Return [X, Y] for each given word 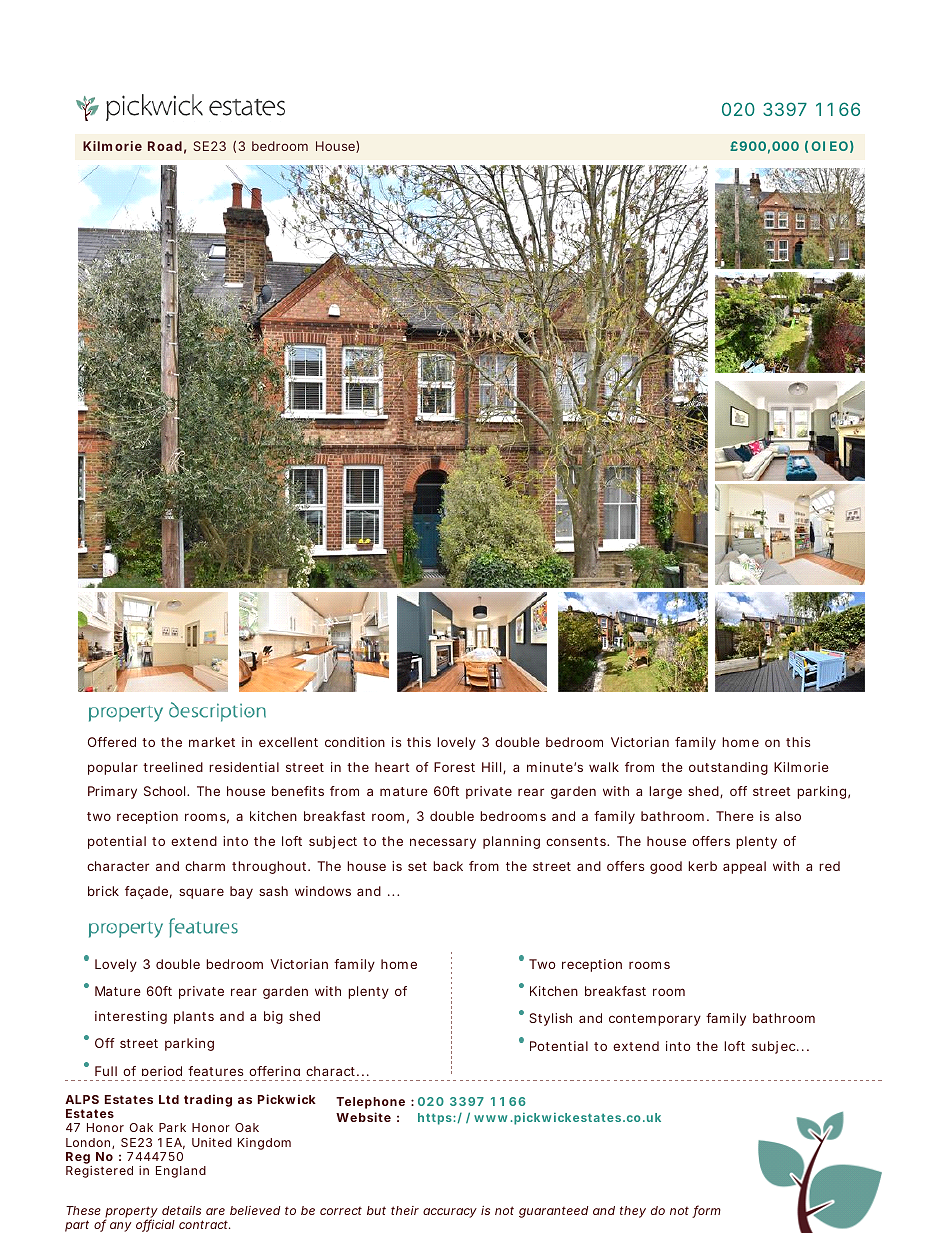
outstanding [728, 768]
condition [355, 742]
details [181, 1210]
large [665, 792]
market [212, 742]
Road [165, 146]
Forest [454, 767]
